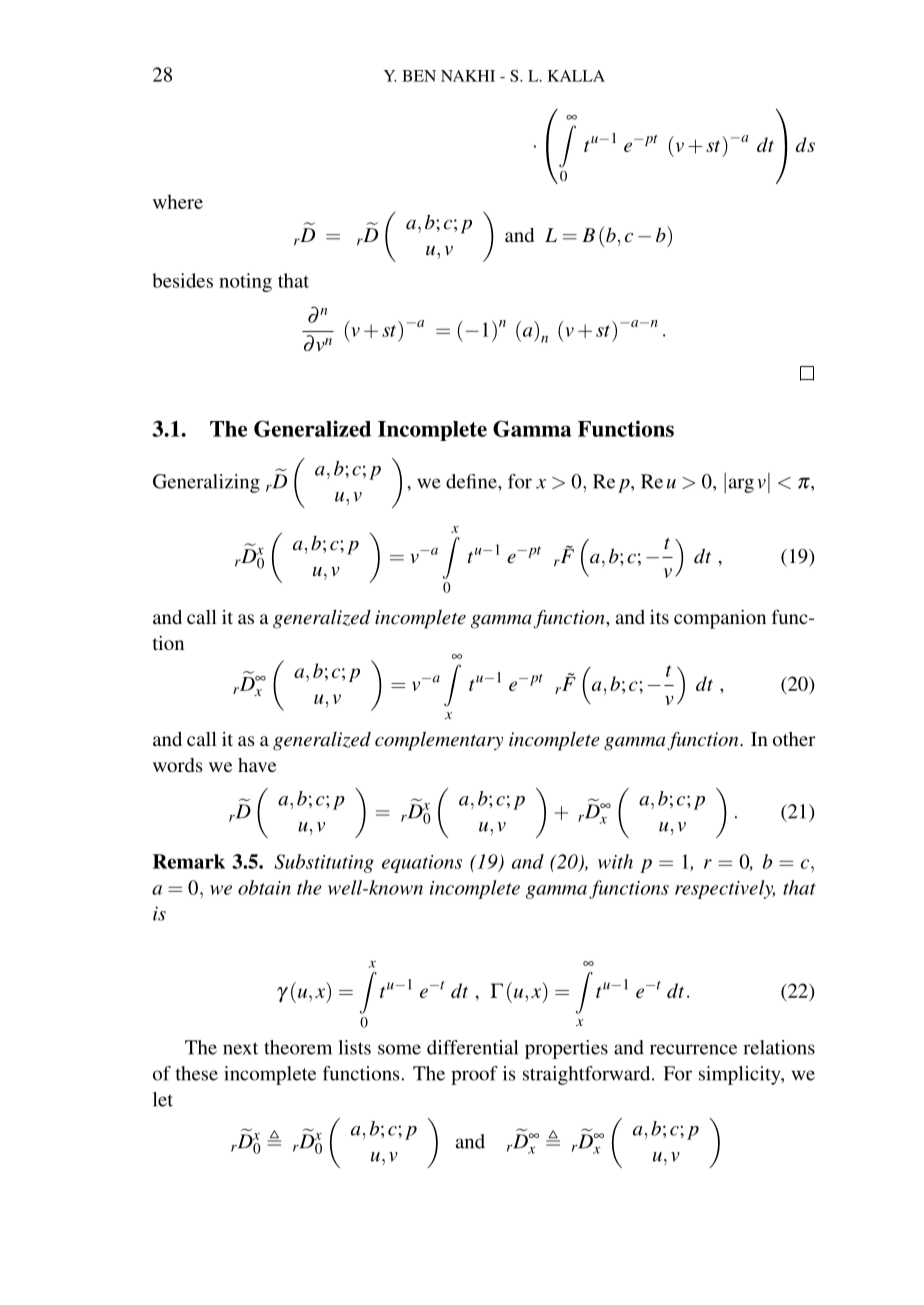 This page has width=924, height=1305. What do you see at coordinates (206, 483) in the page?
I see `Generalizing` at bounding box center [206, 483].
